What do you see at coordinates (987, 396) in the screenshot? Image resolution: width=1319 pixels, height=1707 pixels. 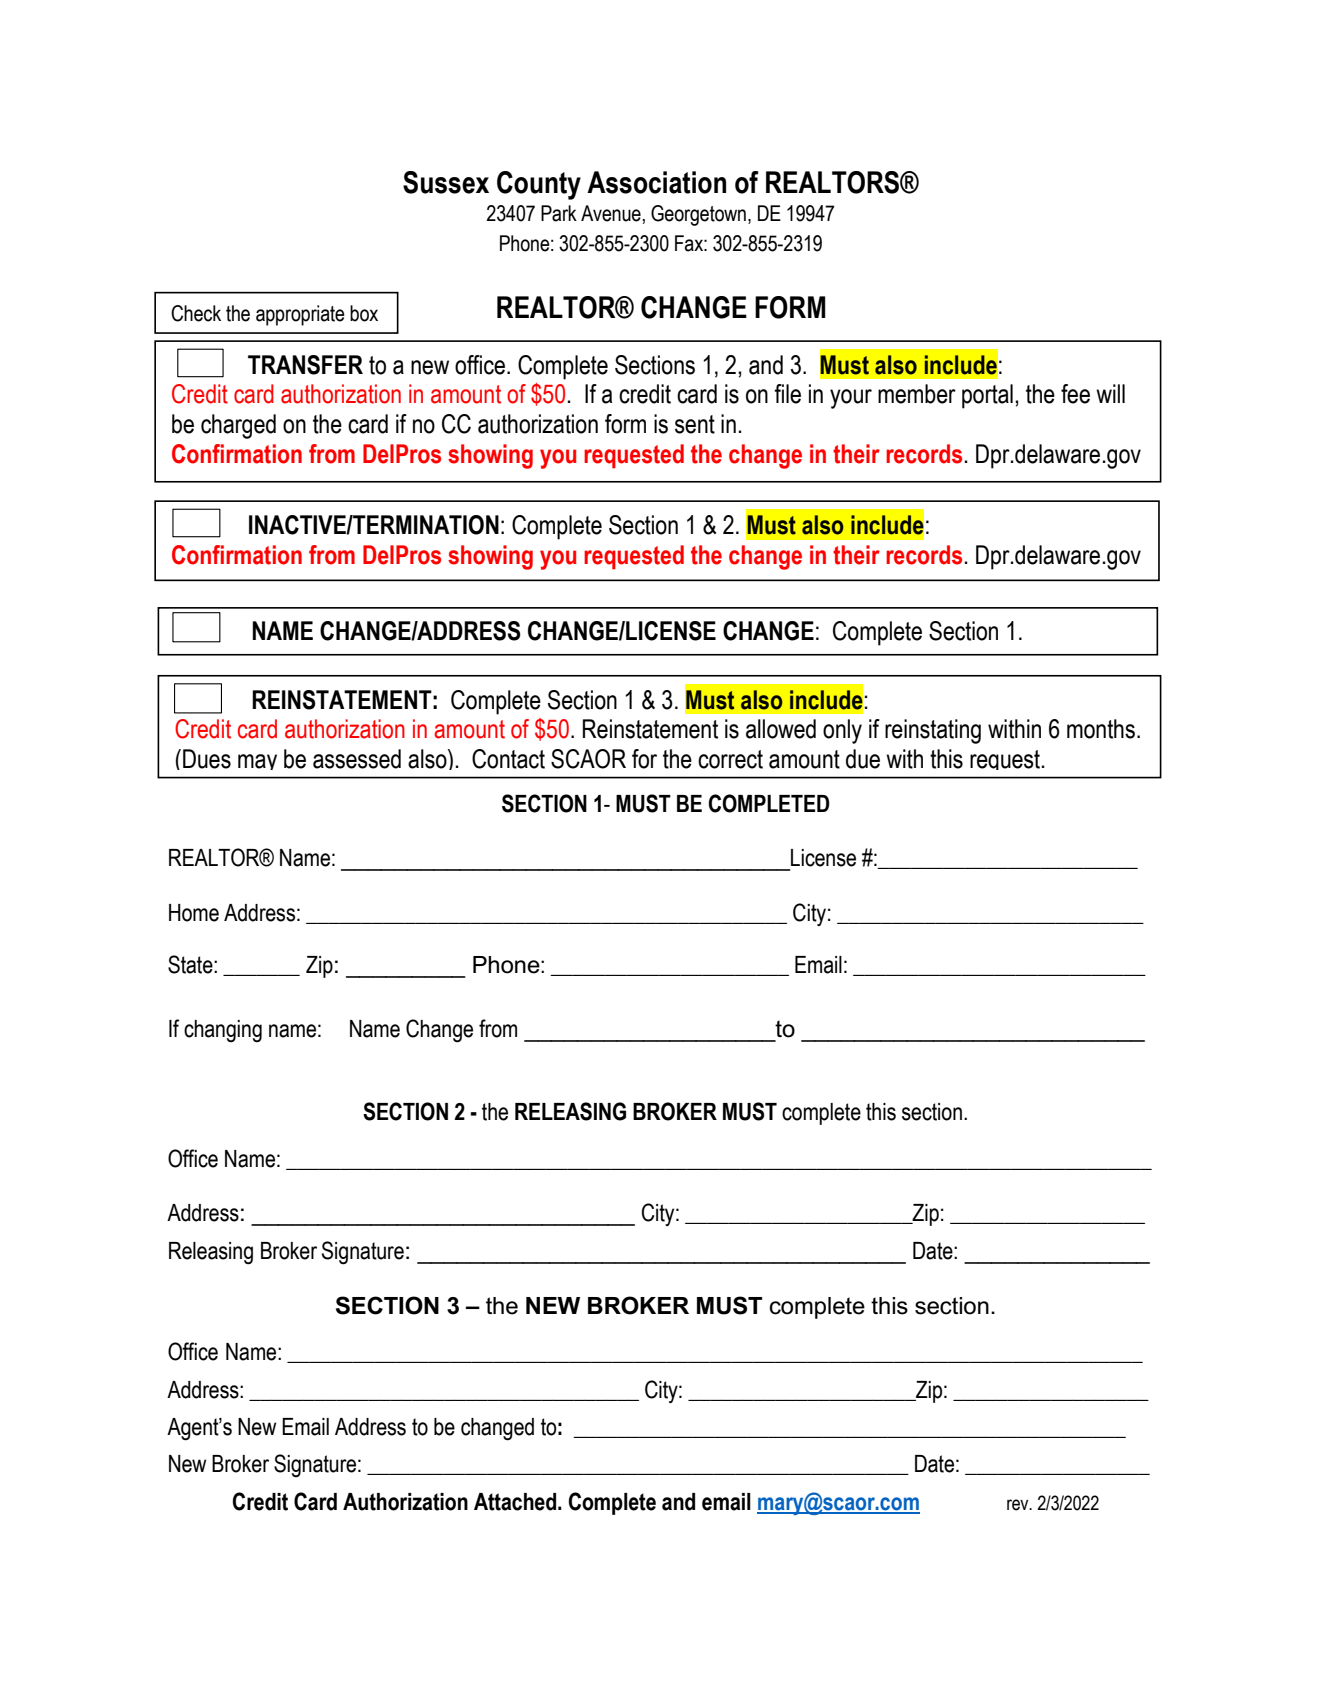 I see `portal` at bounding box center [987, 396].
